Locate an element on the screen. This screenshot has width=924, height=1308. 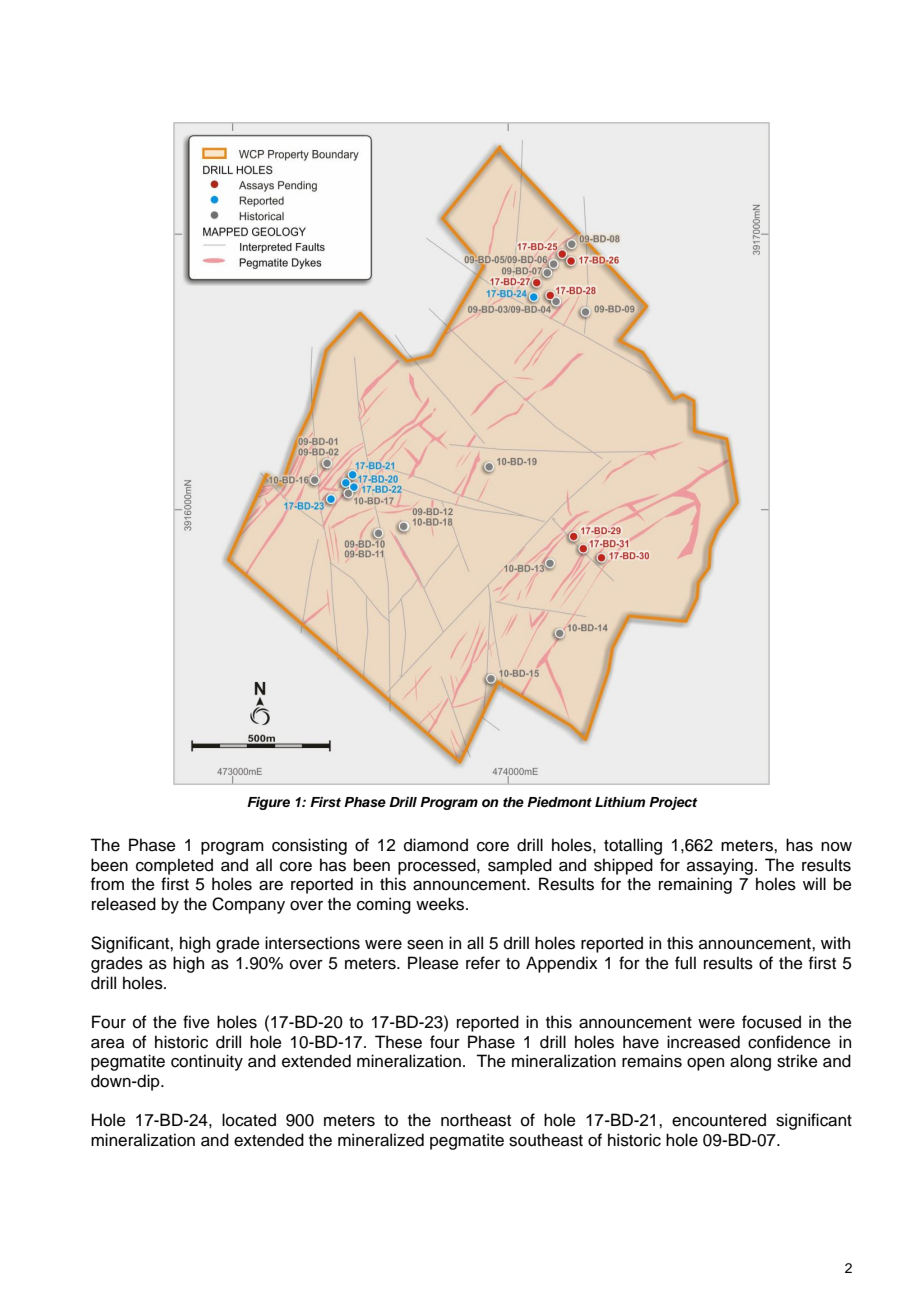
with is located at coordinates (835, 942).
